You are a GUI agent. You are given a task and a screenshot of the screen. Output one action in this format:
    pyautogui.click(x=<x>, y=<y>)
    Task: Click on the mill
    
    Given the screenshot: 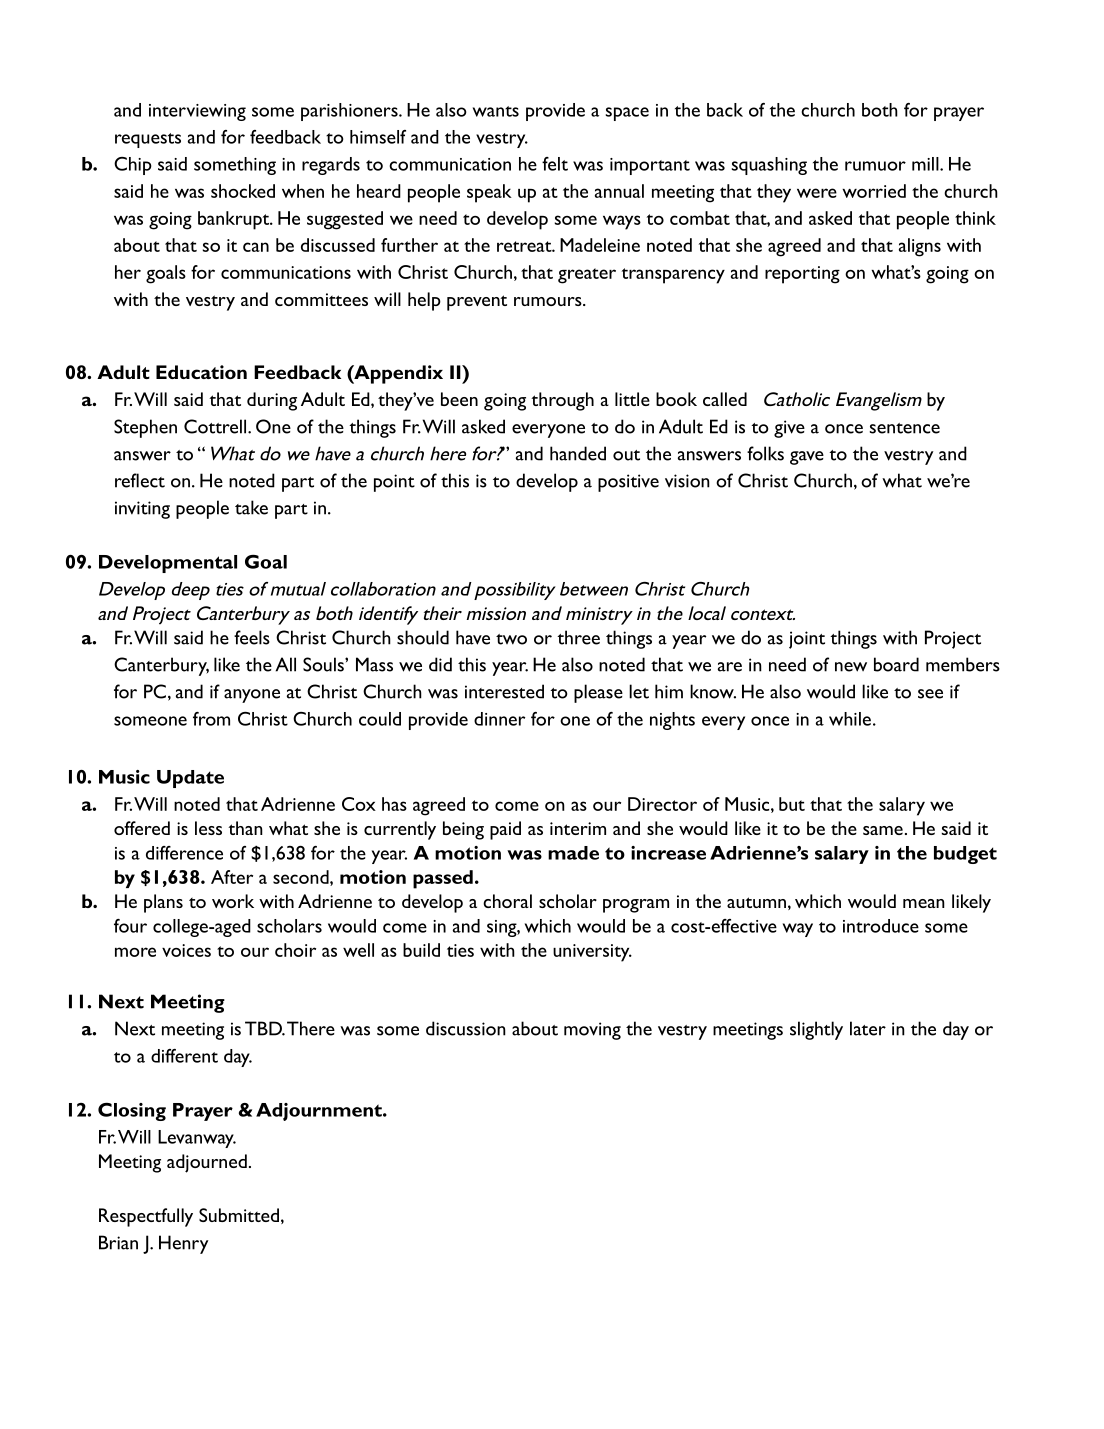 What is the action you would take?
    pyautogui.click(x=926, y=164)
